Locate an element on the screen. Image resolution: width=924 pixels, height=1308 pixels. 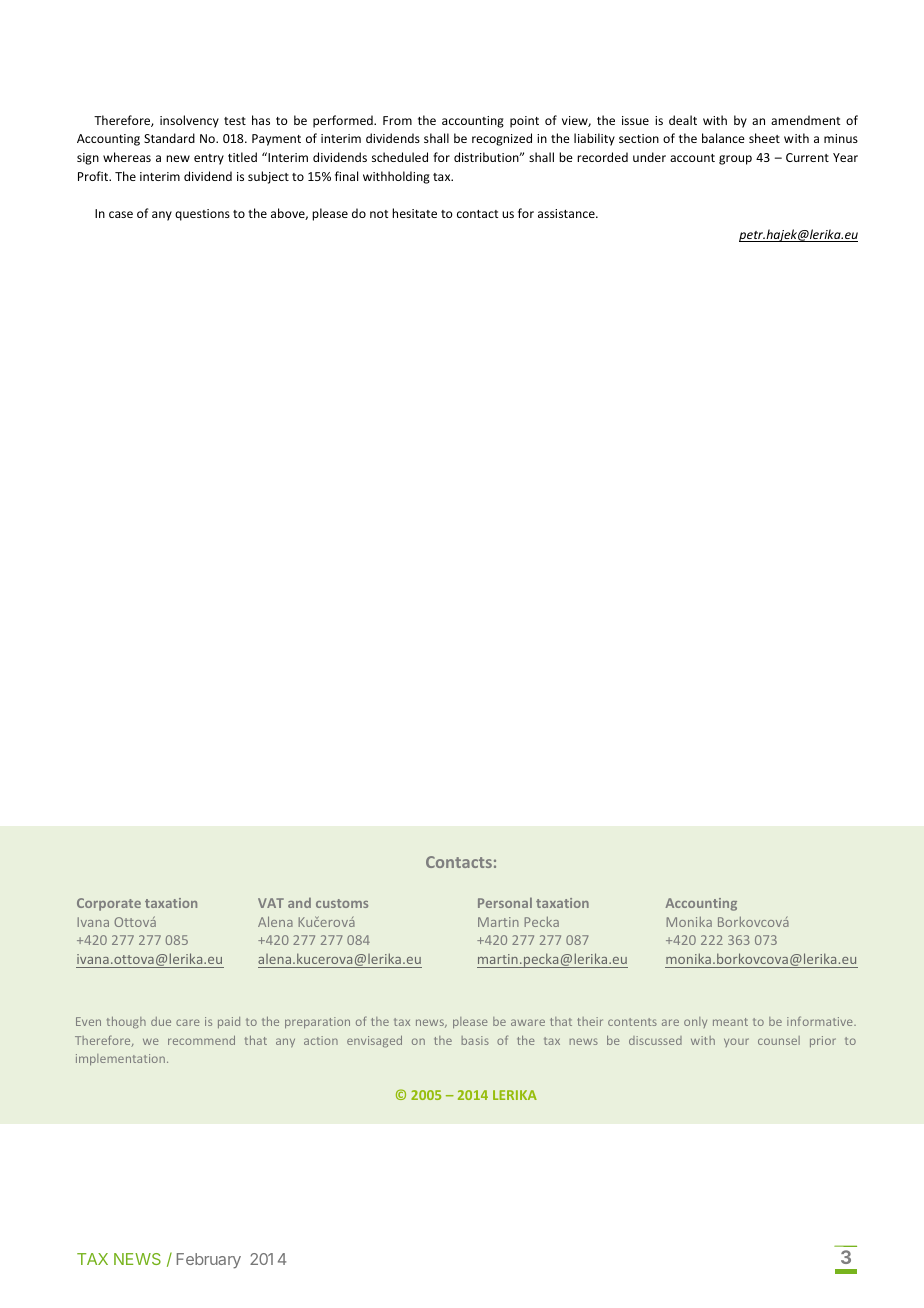
February is located at coordinates (209, 1261).
